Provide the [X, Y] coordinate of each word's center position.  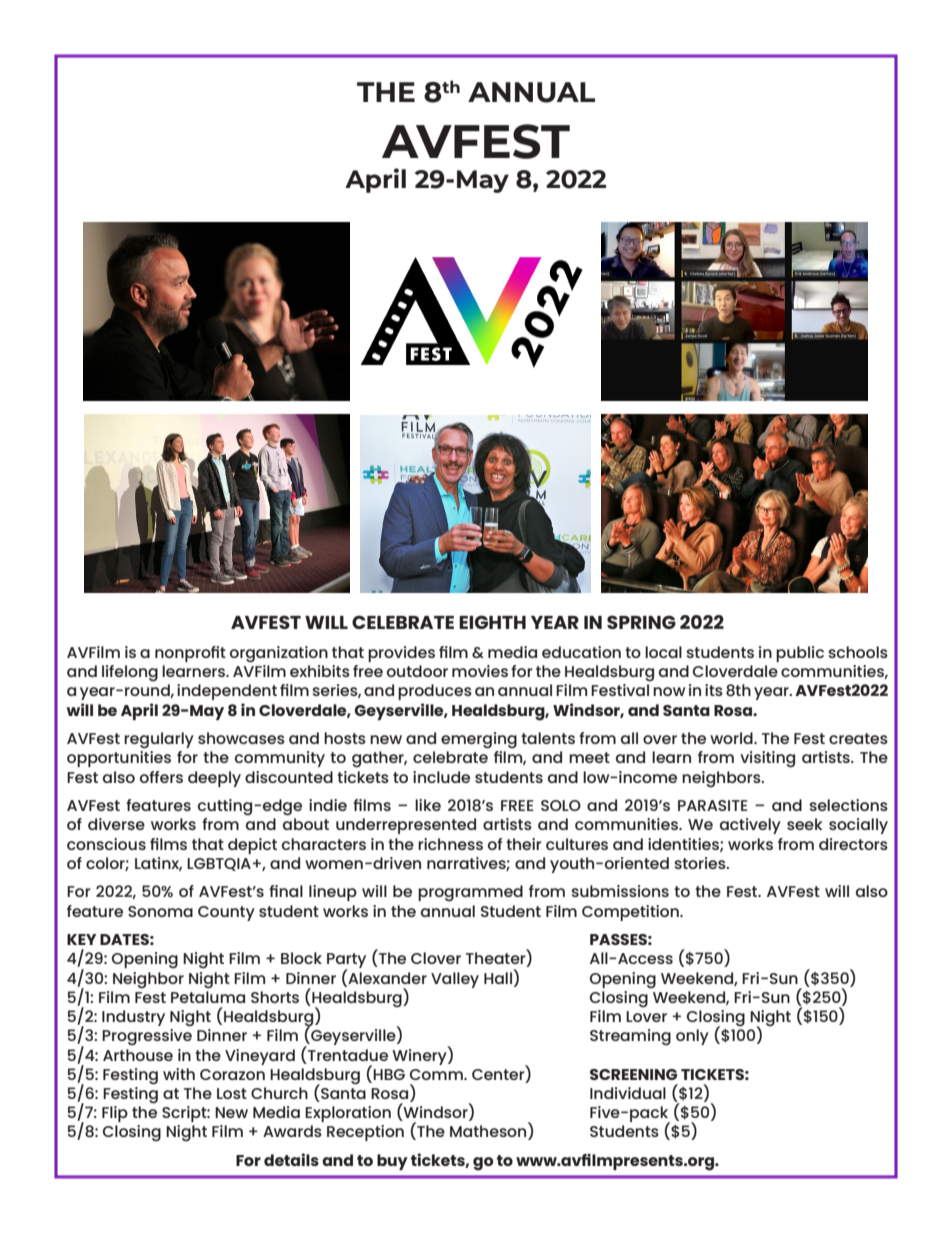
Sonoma [160, 911]
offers [161, 777]
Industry [133, 1018]
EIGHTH [492, 622]
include [441, 777]
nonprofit [190, 654]
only [692, 1037]
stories [701, 863]
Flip [115, 1114]
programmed [470, 893]
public [800, 654]
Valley [455, 980]
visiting [767, 759]
